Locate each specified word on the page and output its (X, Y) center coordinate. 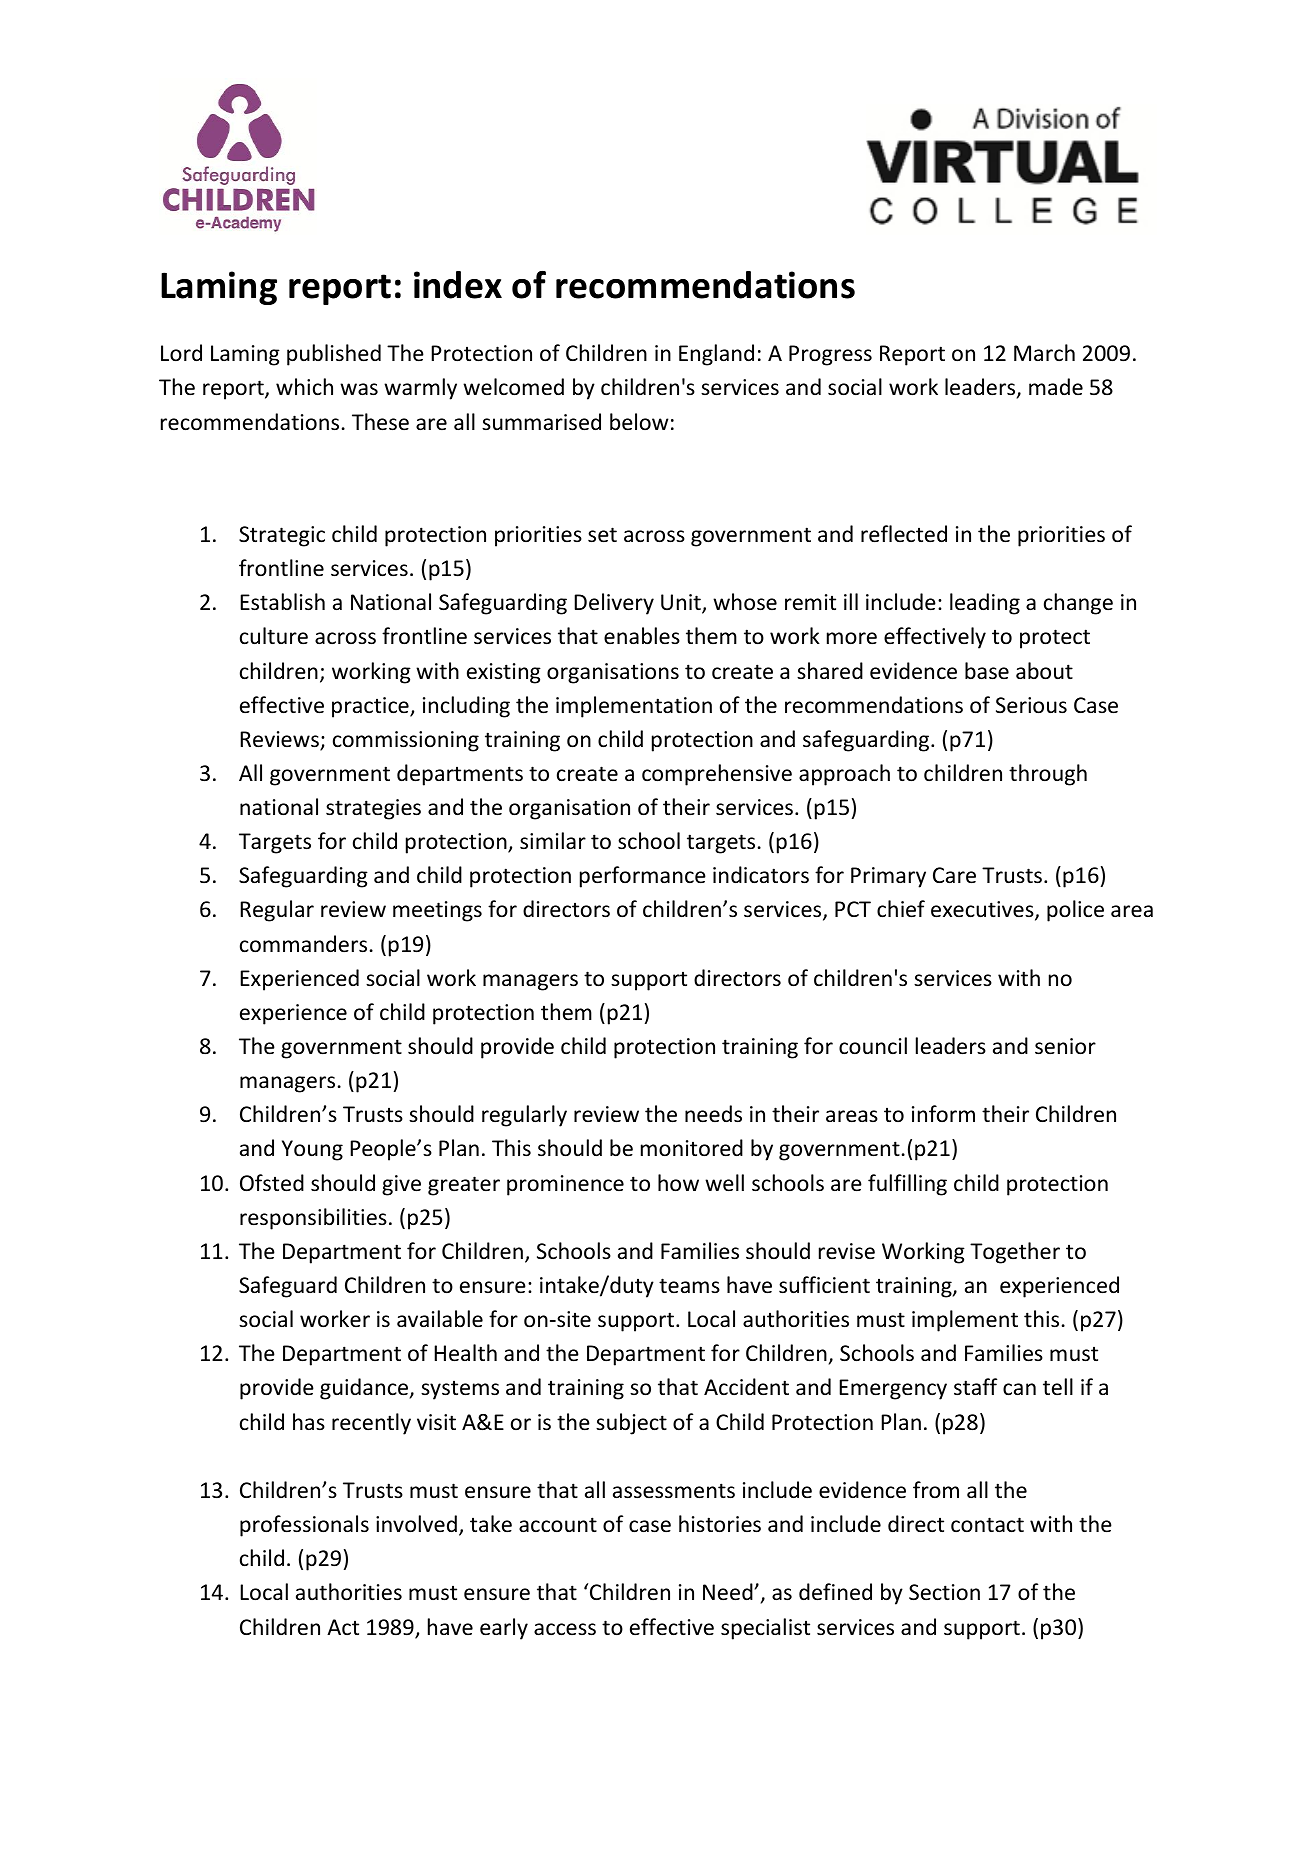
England (716, 355)
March (1044, 352)
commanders (303, 944)
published (334, 355)
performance (643, 877)
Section (944, 1592)
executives (983, 911)
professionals (304, 1526)
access (565, 1629)
